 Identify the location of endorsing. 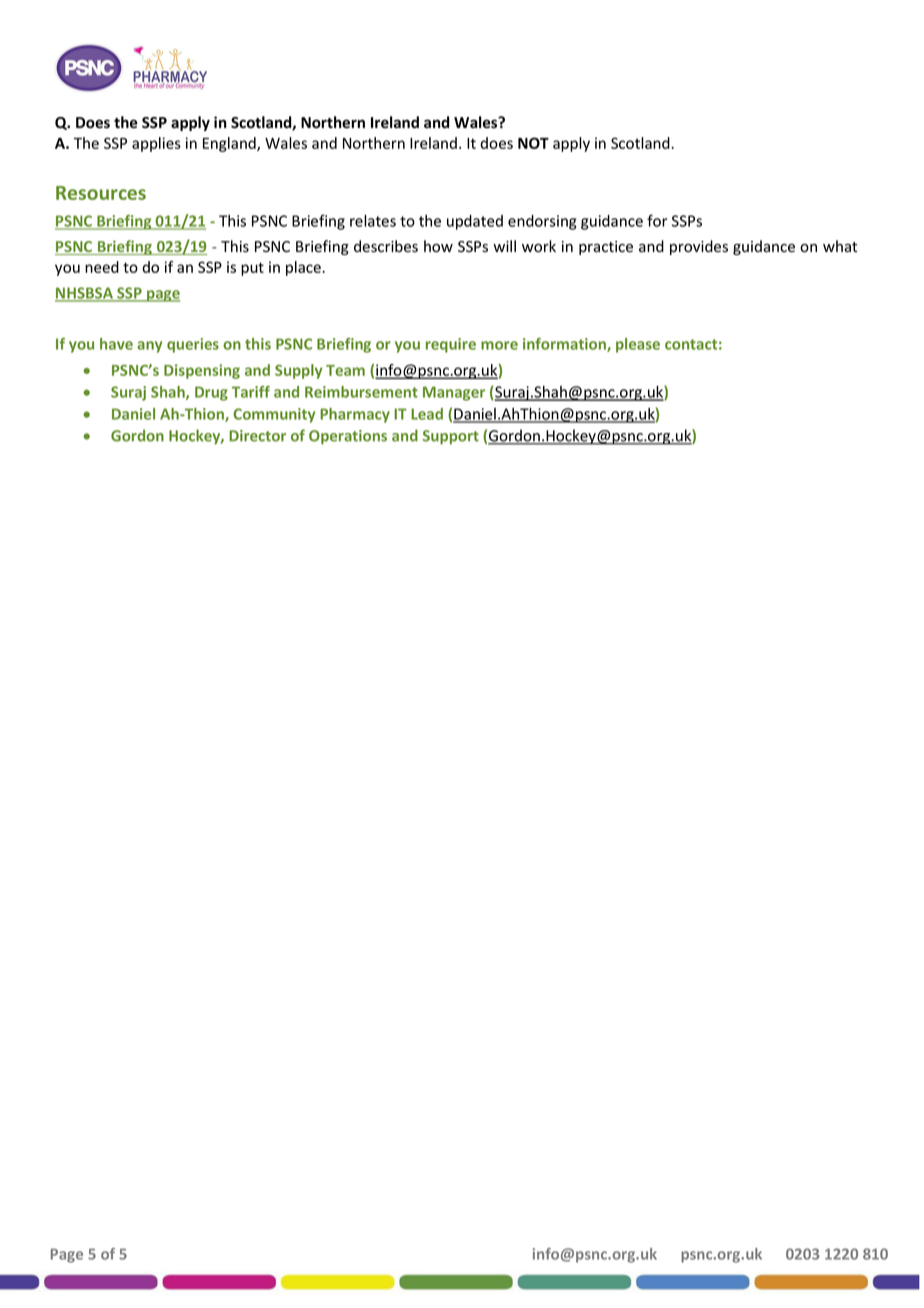
(542, 222).
